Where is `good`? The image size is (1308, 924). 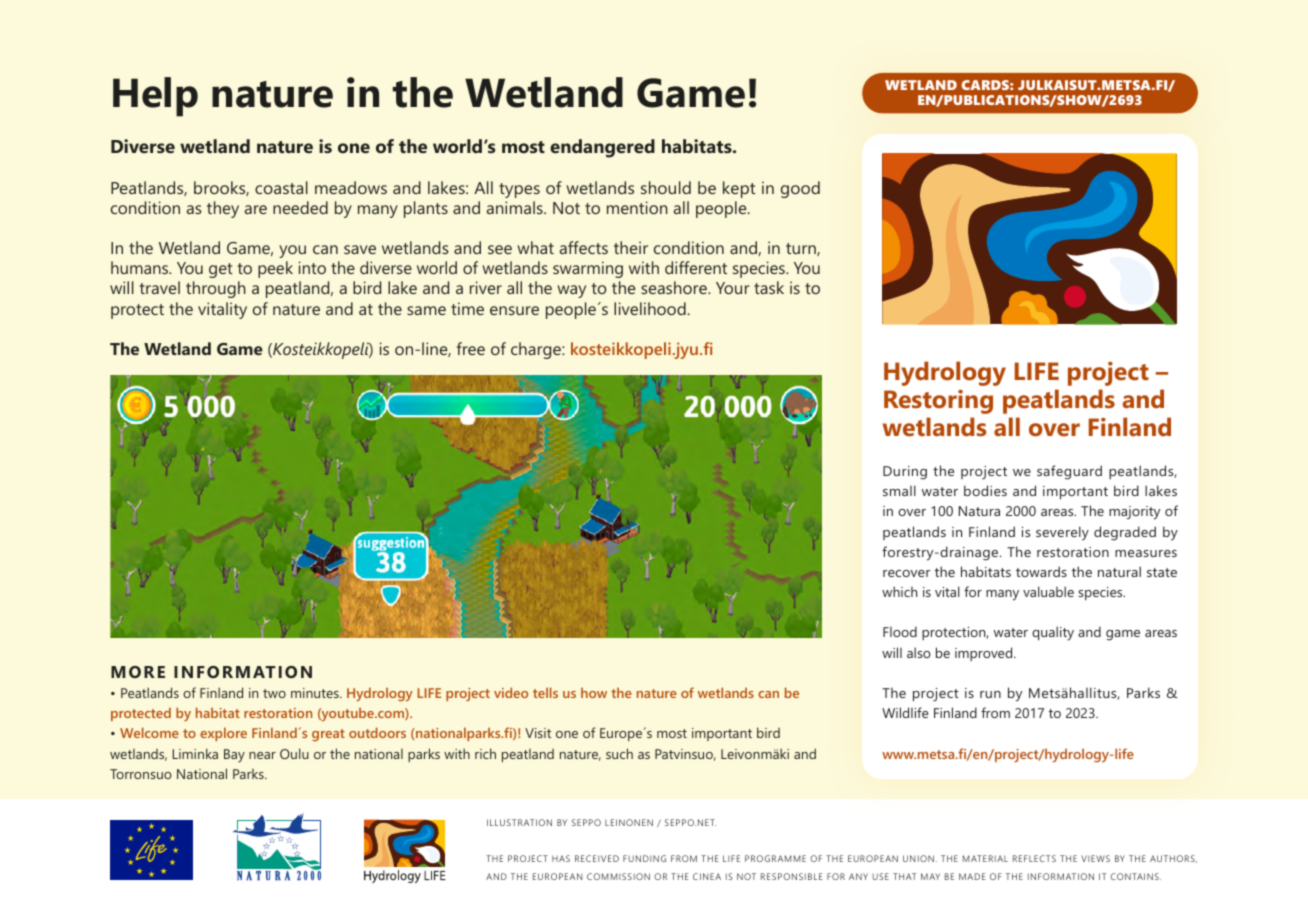 good is located at coordinates (800, 189).
